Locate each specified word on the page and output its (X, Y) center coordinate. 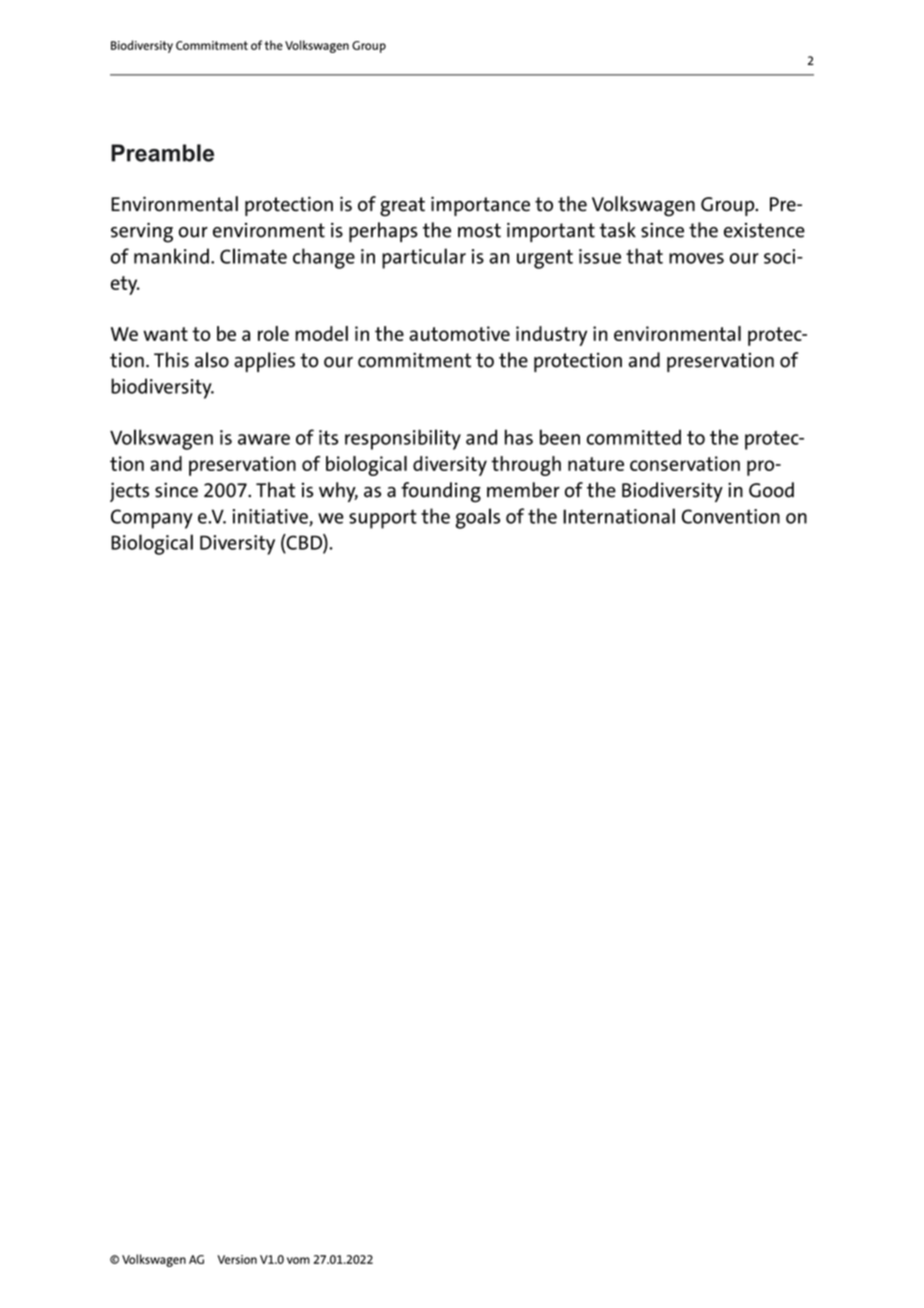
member (523, 490)
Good (771, 490)
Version (237, 1259)
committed (634, 437)
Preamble (162, 153)
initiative (271, 517)
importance (480, 206)
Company (152, 519)
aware (264, 439)
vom (298, 1260)
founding (441, 492)
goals (478, 518)
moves (696, 258)
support (383, 519)
